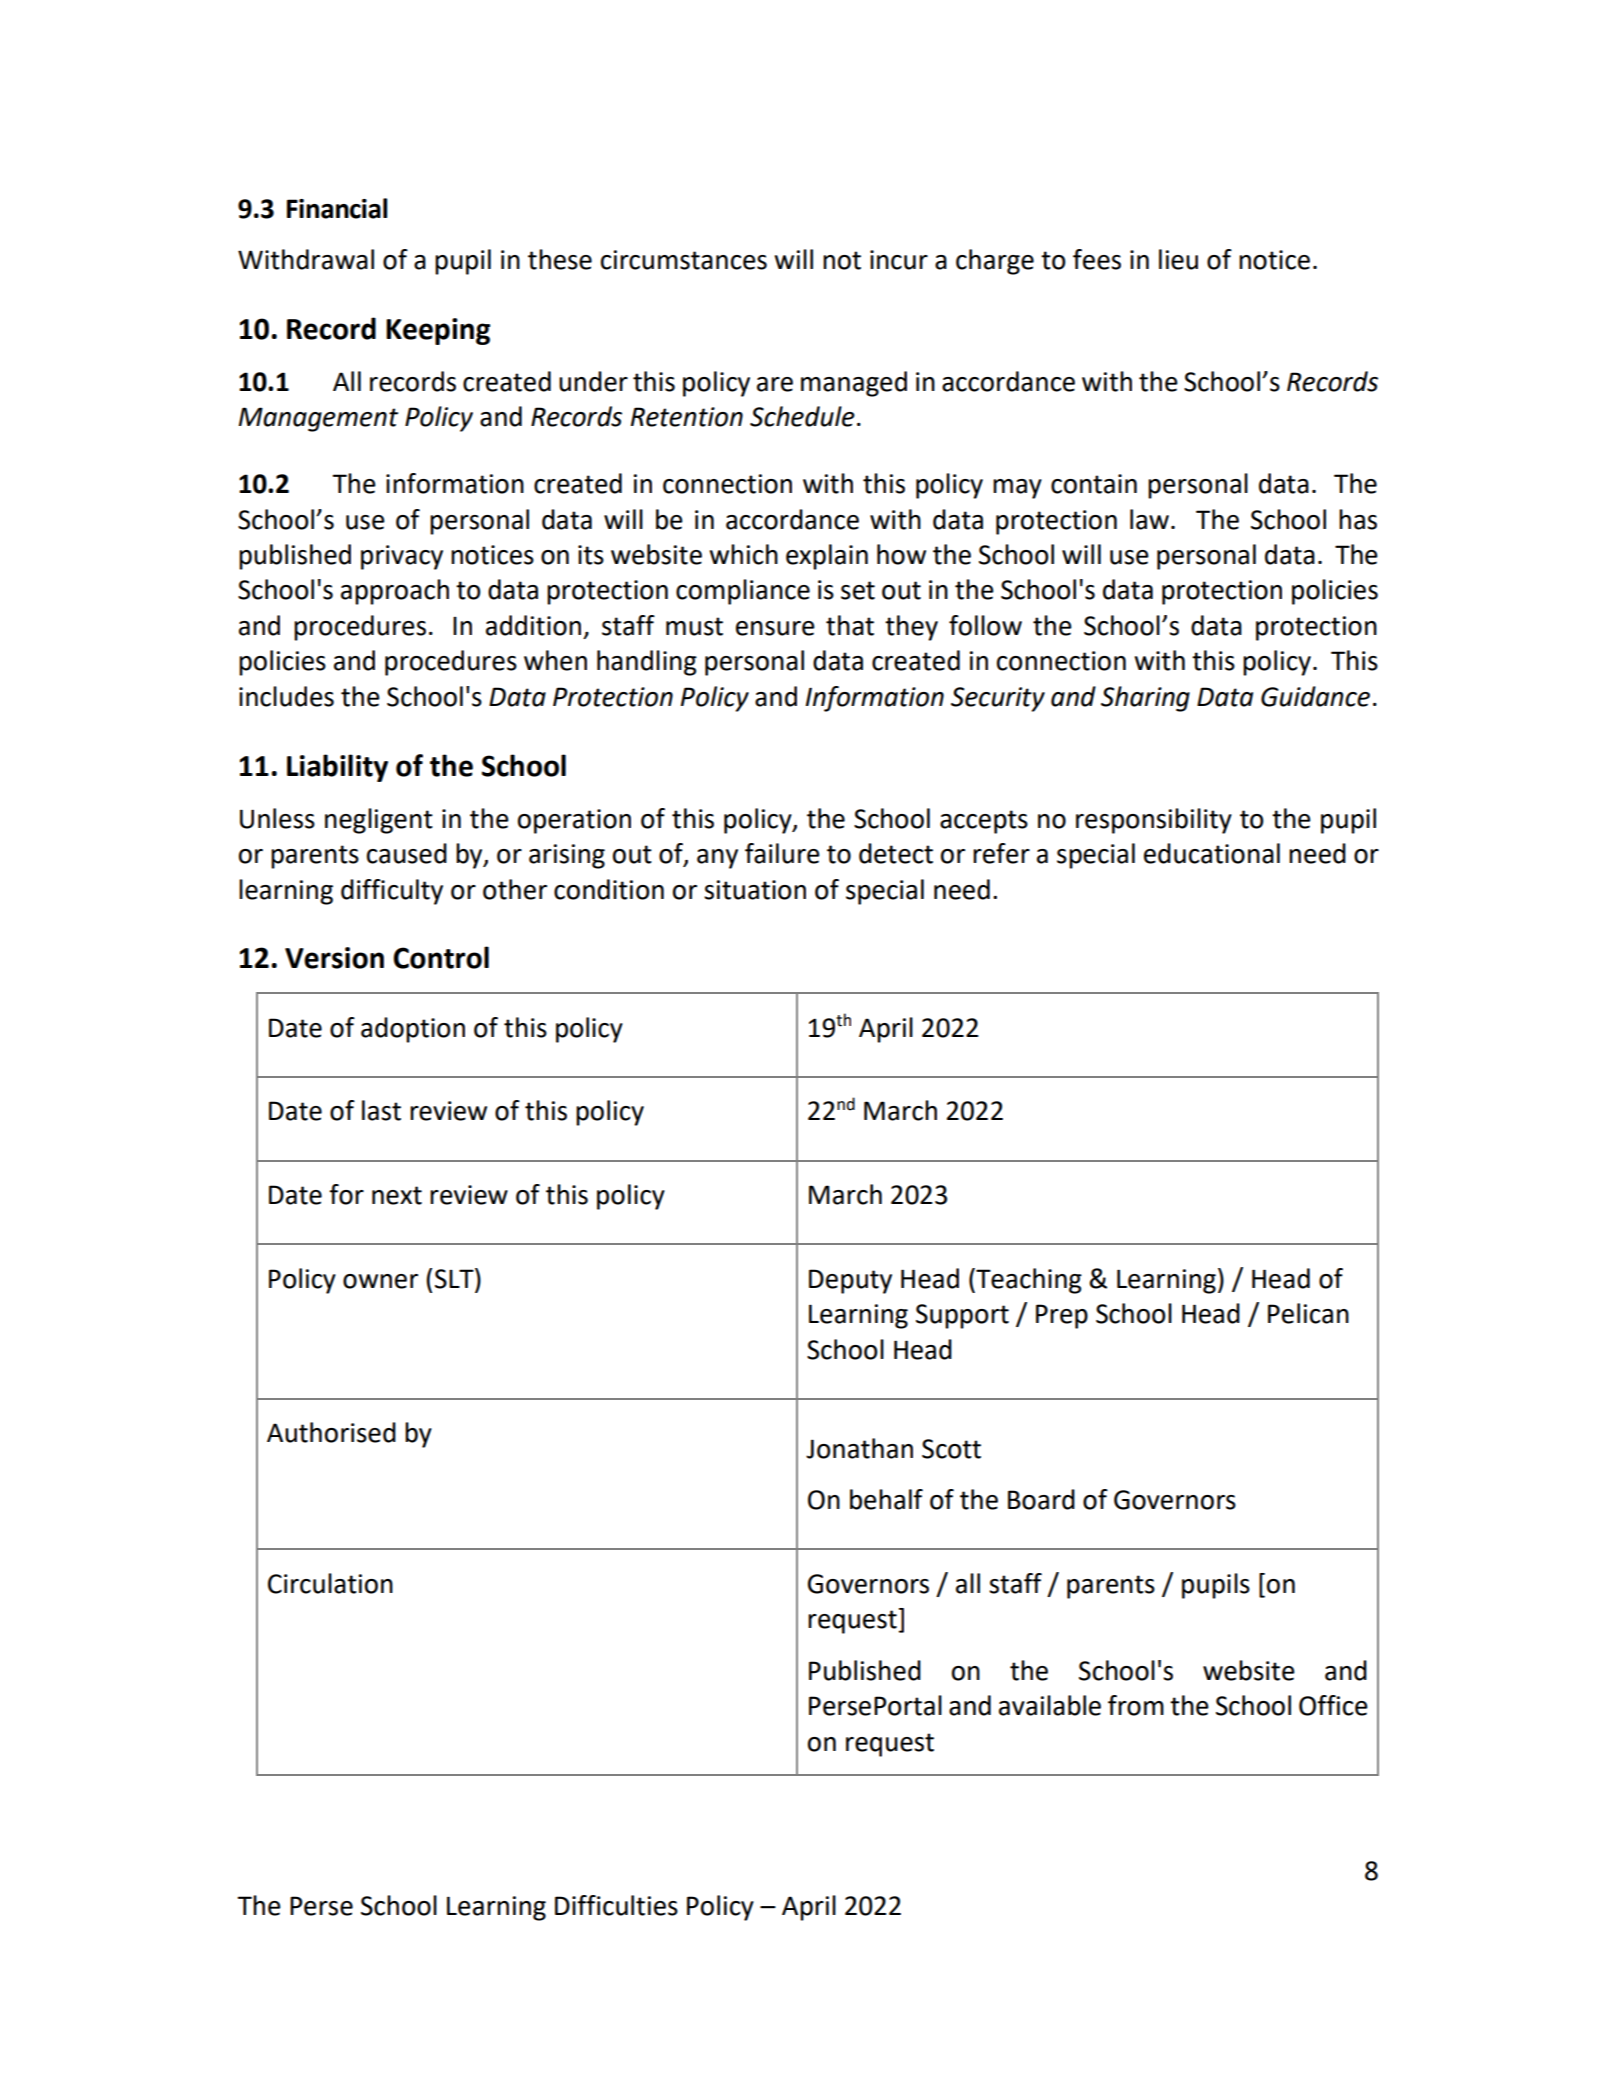 The width and height of the screenshot is (1616, 2091). I want to click on Prep, so click(1062, 1316).
